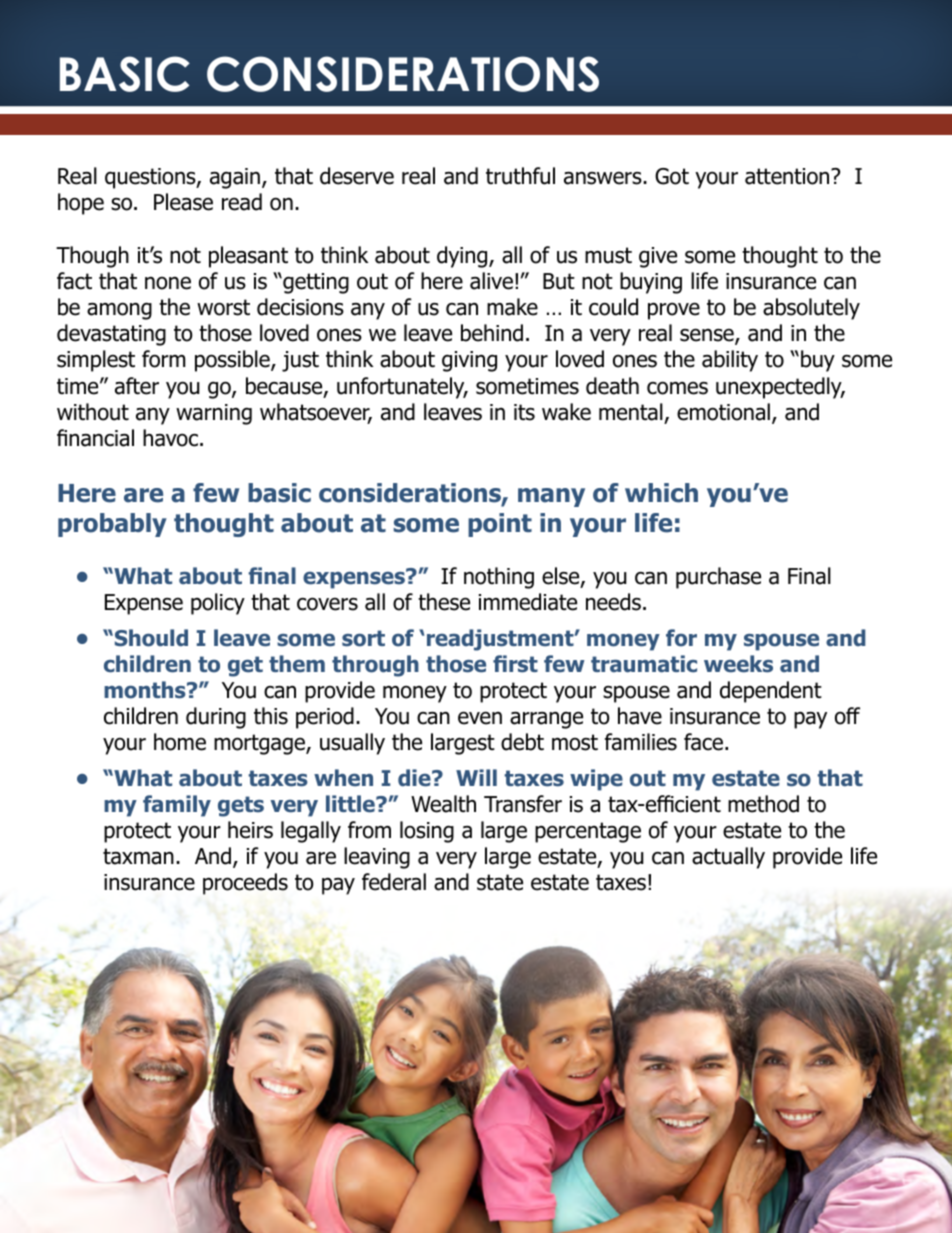 The image size is (952, 1233). I want to click on purchase, so click(718, 578).
